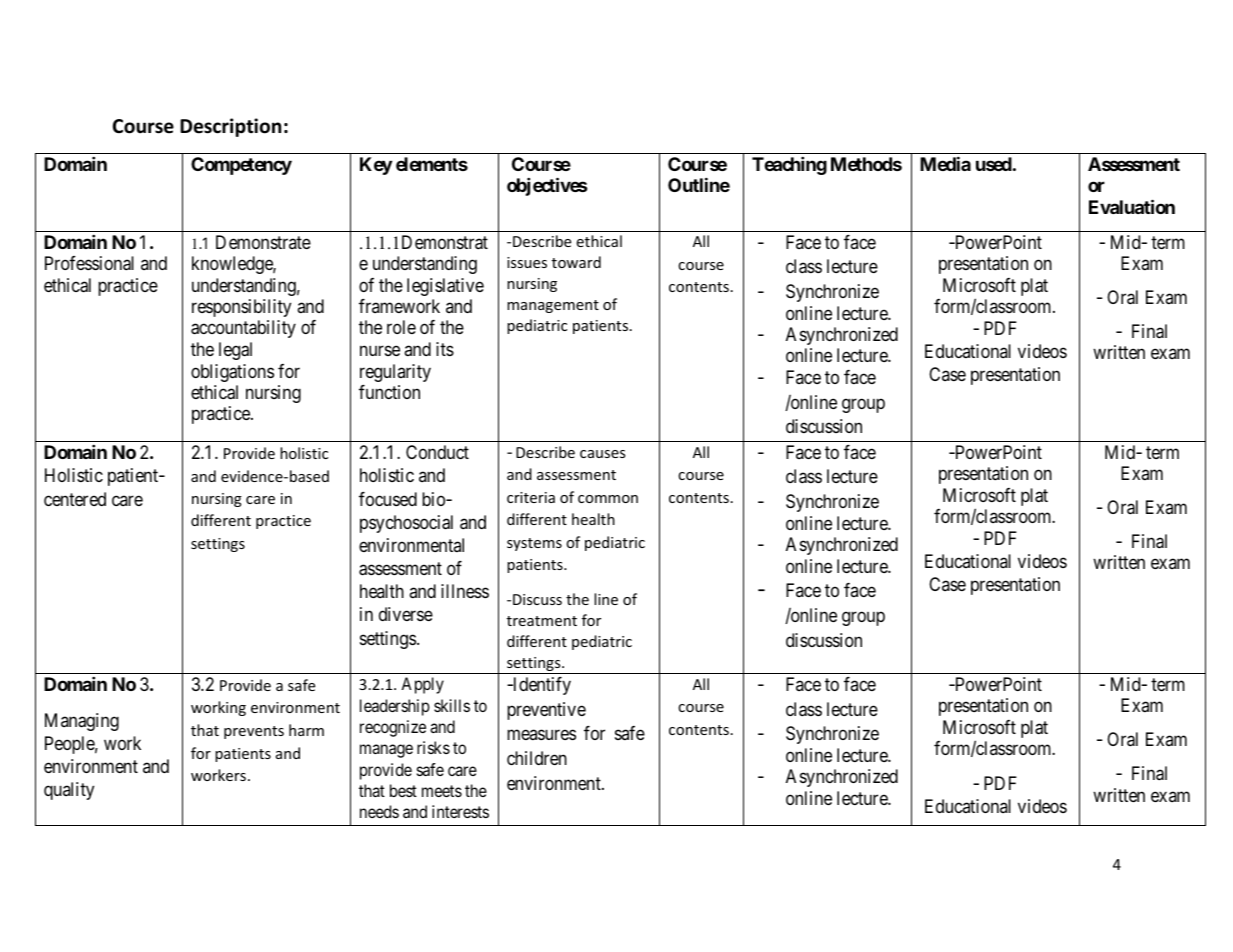  Describe the element at coordinates (602, 454) in the screenshot. I see `causes` at that location.
